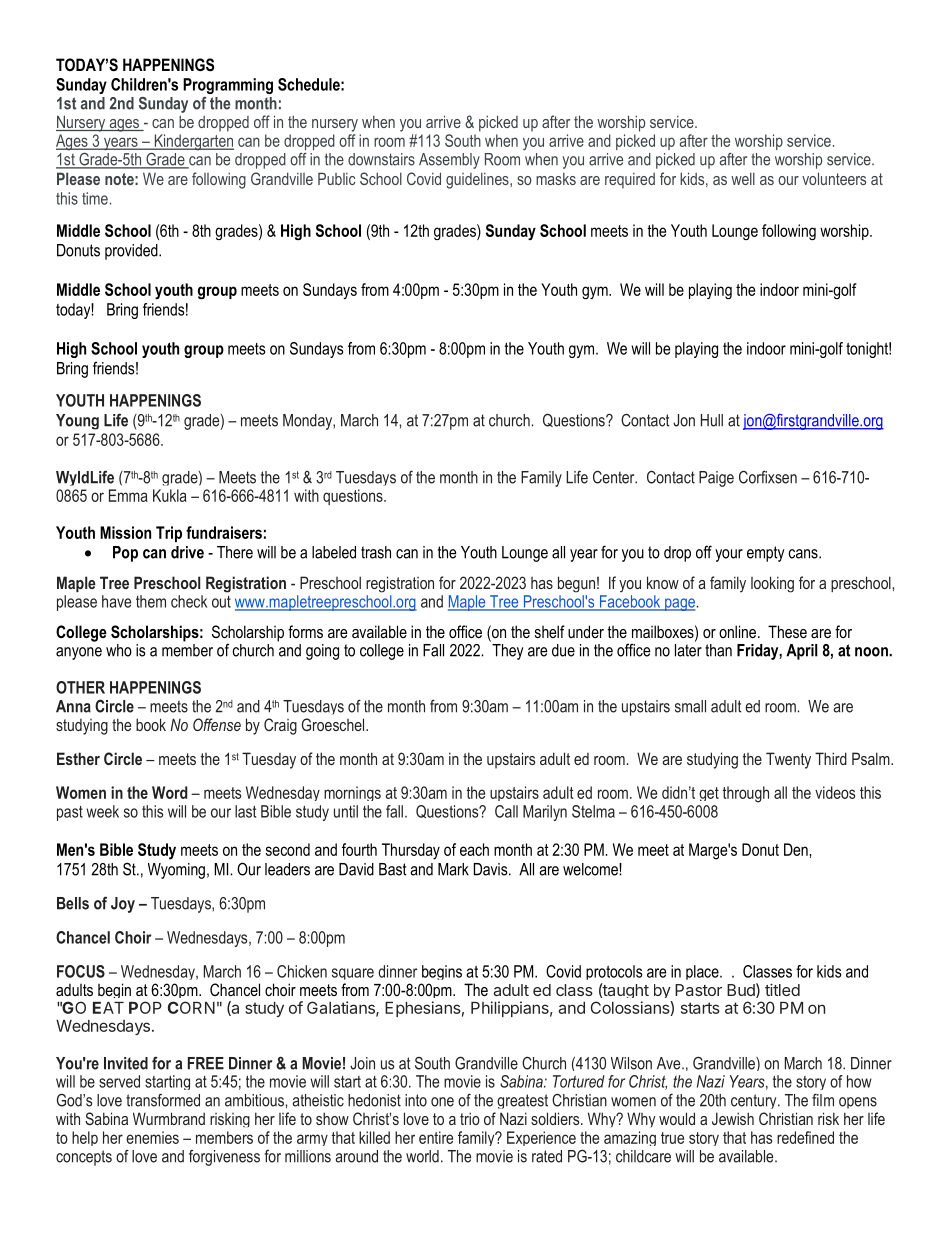 The height and width of the document is (1233, 952). I want to click on trio, so click(470, 1118).
